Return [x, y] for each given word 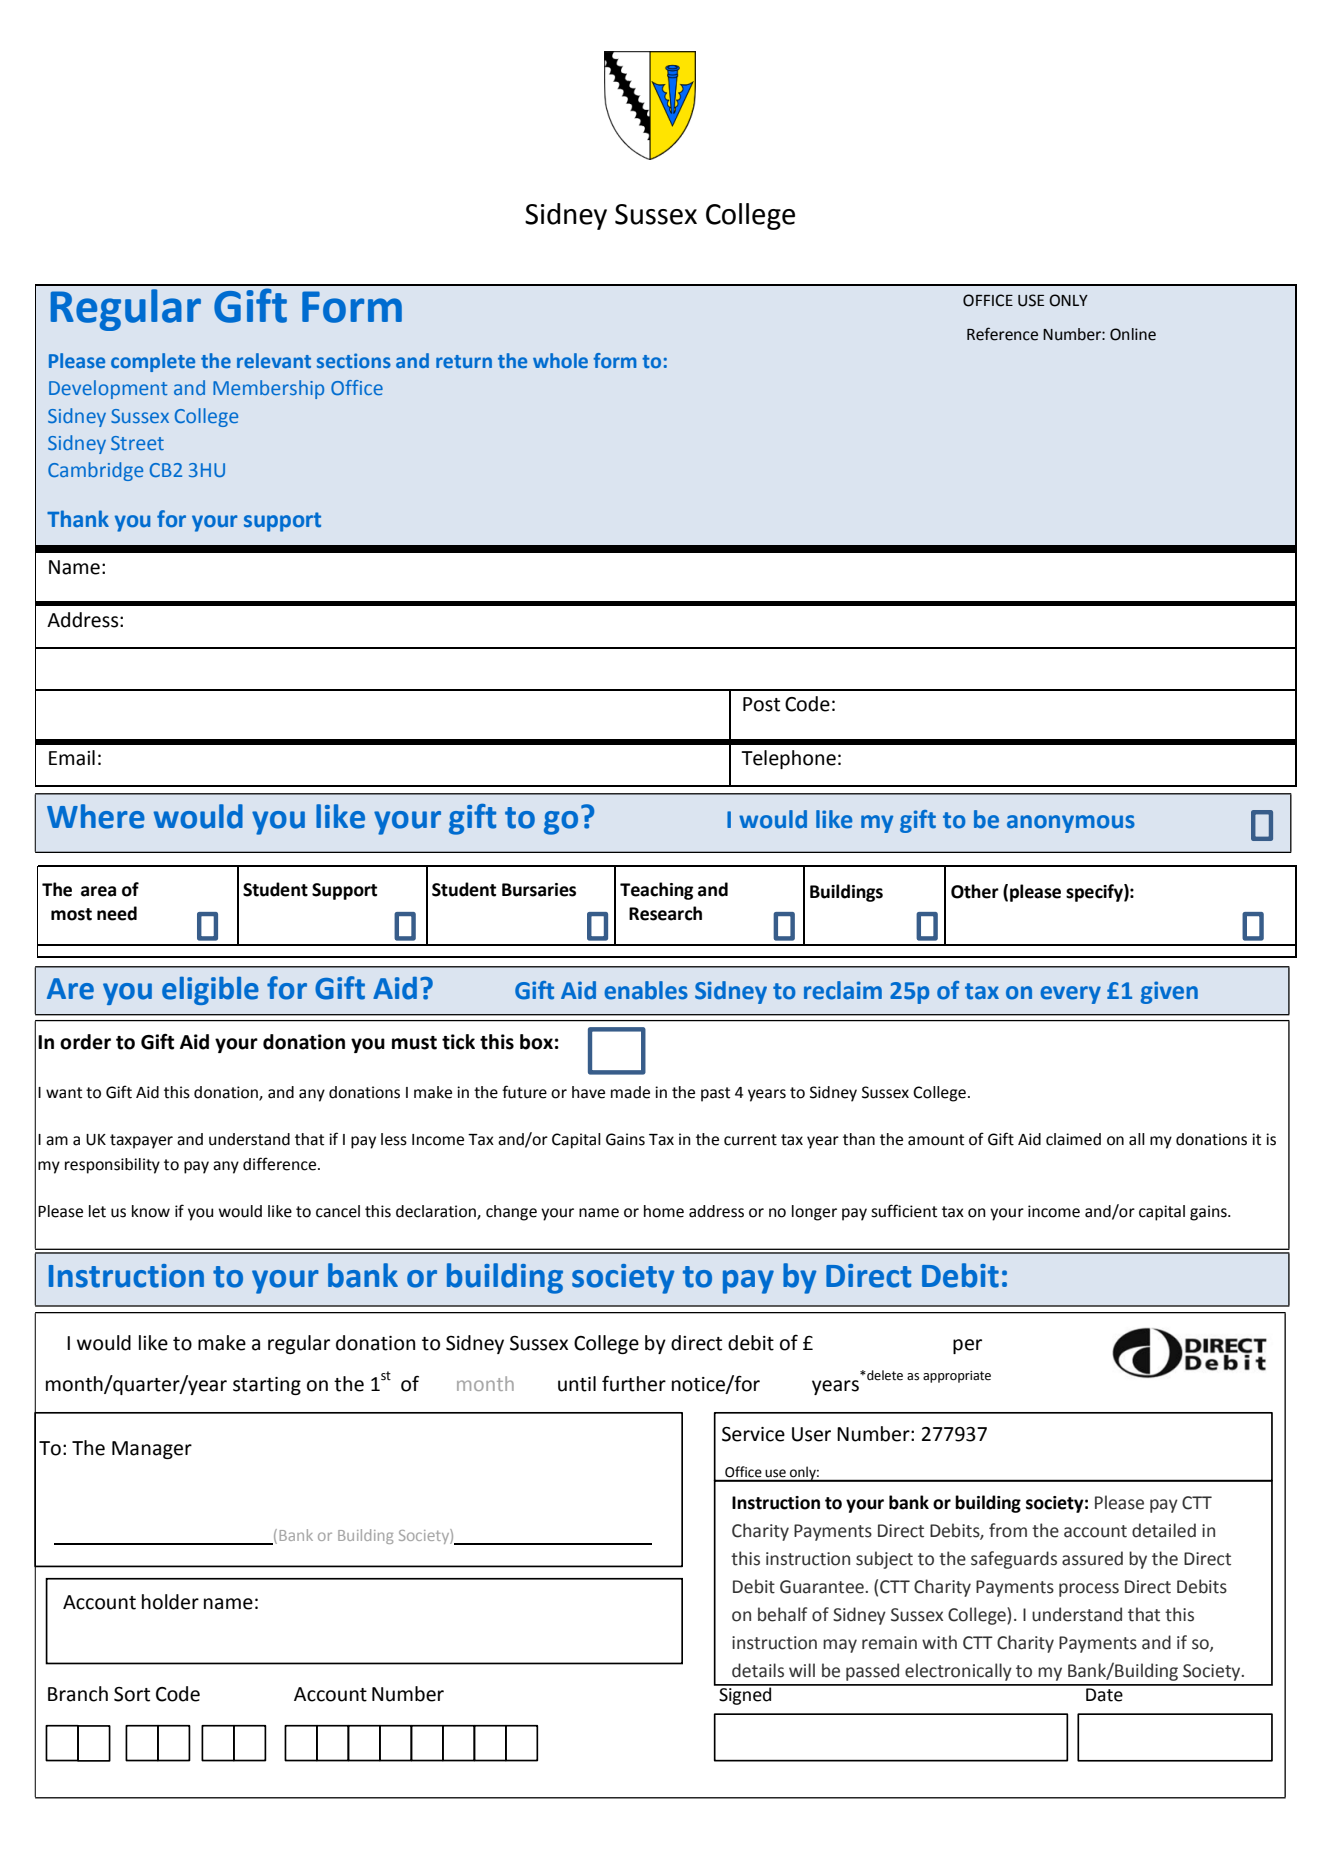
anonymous [1071, 824]
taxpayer [141, 1141]
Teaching [656, 891]
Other [975, 891]
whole [560, 360]
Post [761, 704]
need [117, 913]
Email [72, 758]
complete [153, 362]
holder [170, 1602]
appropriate [957, 1377]
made [630, 1092]
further [634, 1384]
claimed [1073, 1139]
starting [267, 1386]
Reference [1002, 334]
